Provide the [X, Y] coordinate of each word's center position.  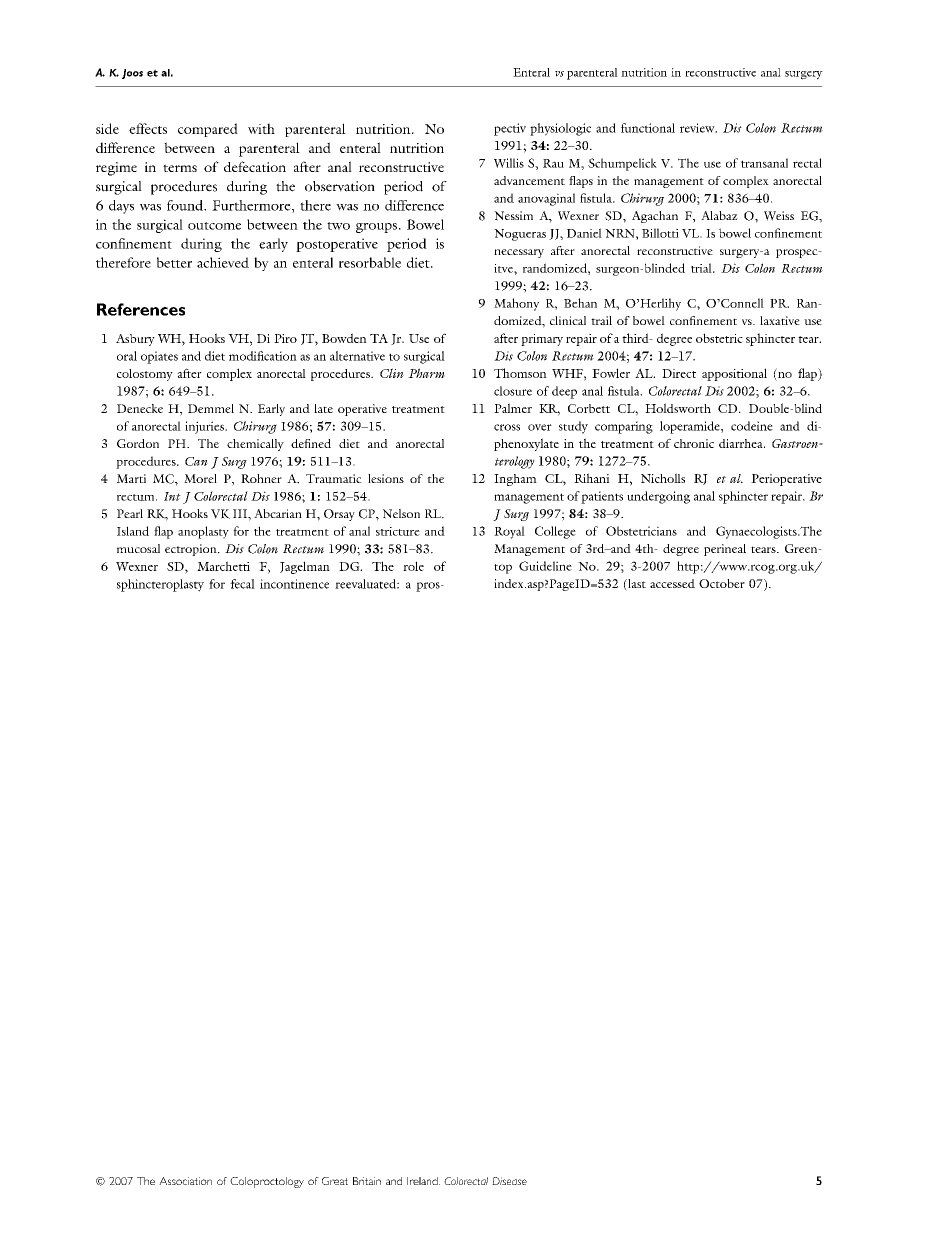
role [413, 566]
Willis [509, 163]
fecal [242, 584]
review [698, 128]
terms [180, 168]
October [722, 583]
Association [185, 1181]
